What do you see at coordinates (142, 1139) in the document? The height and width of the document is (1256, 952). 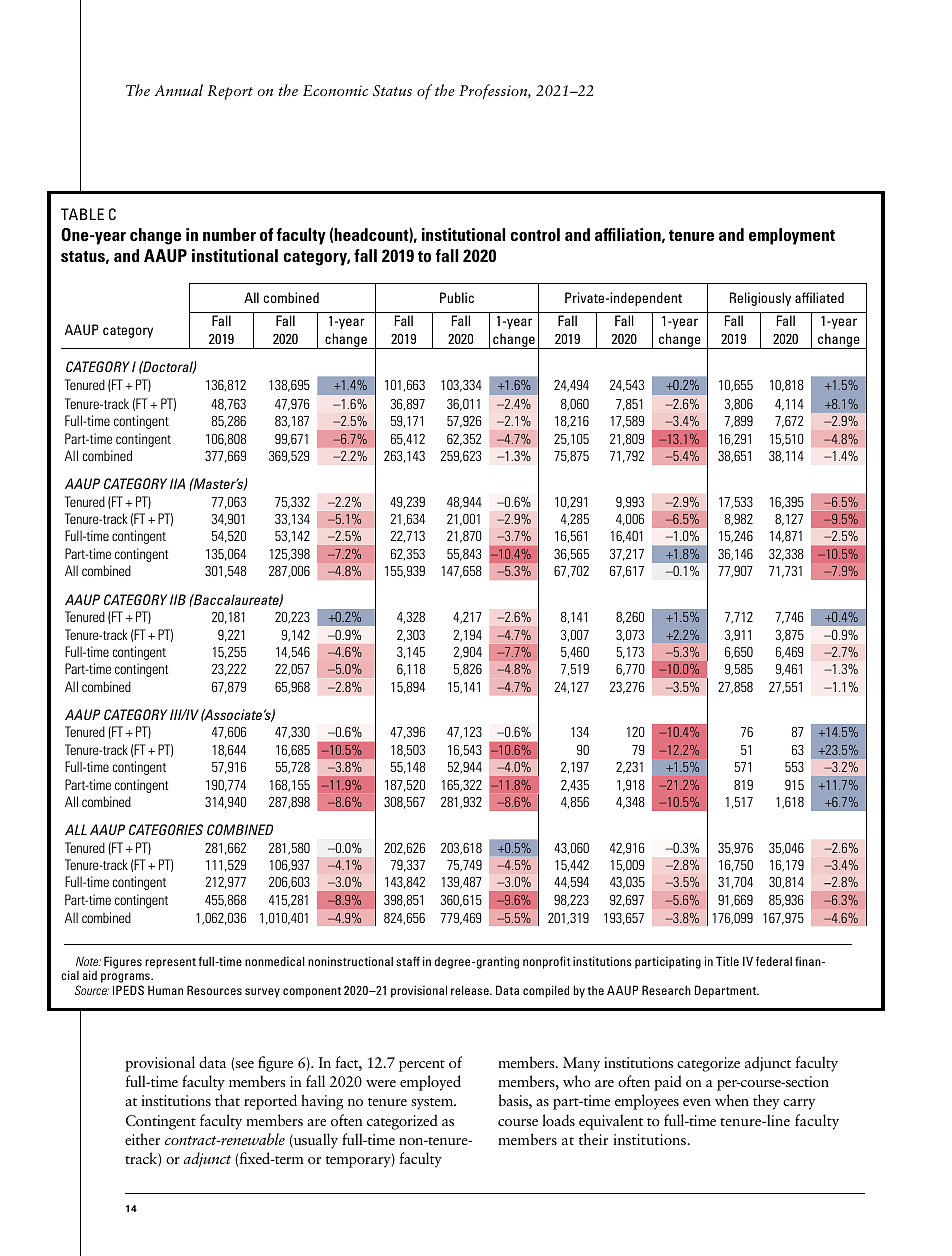 I see `either` at bounding box center [142, 1139].
